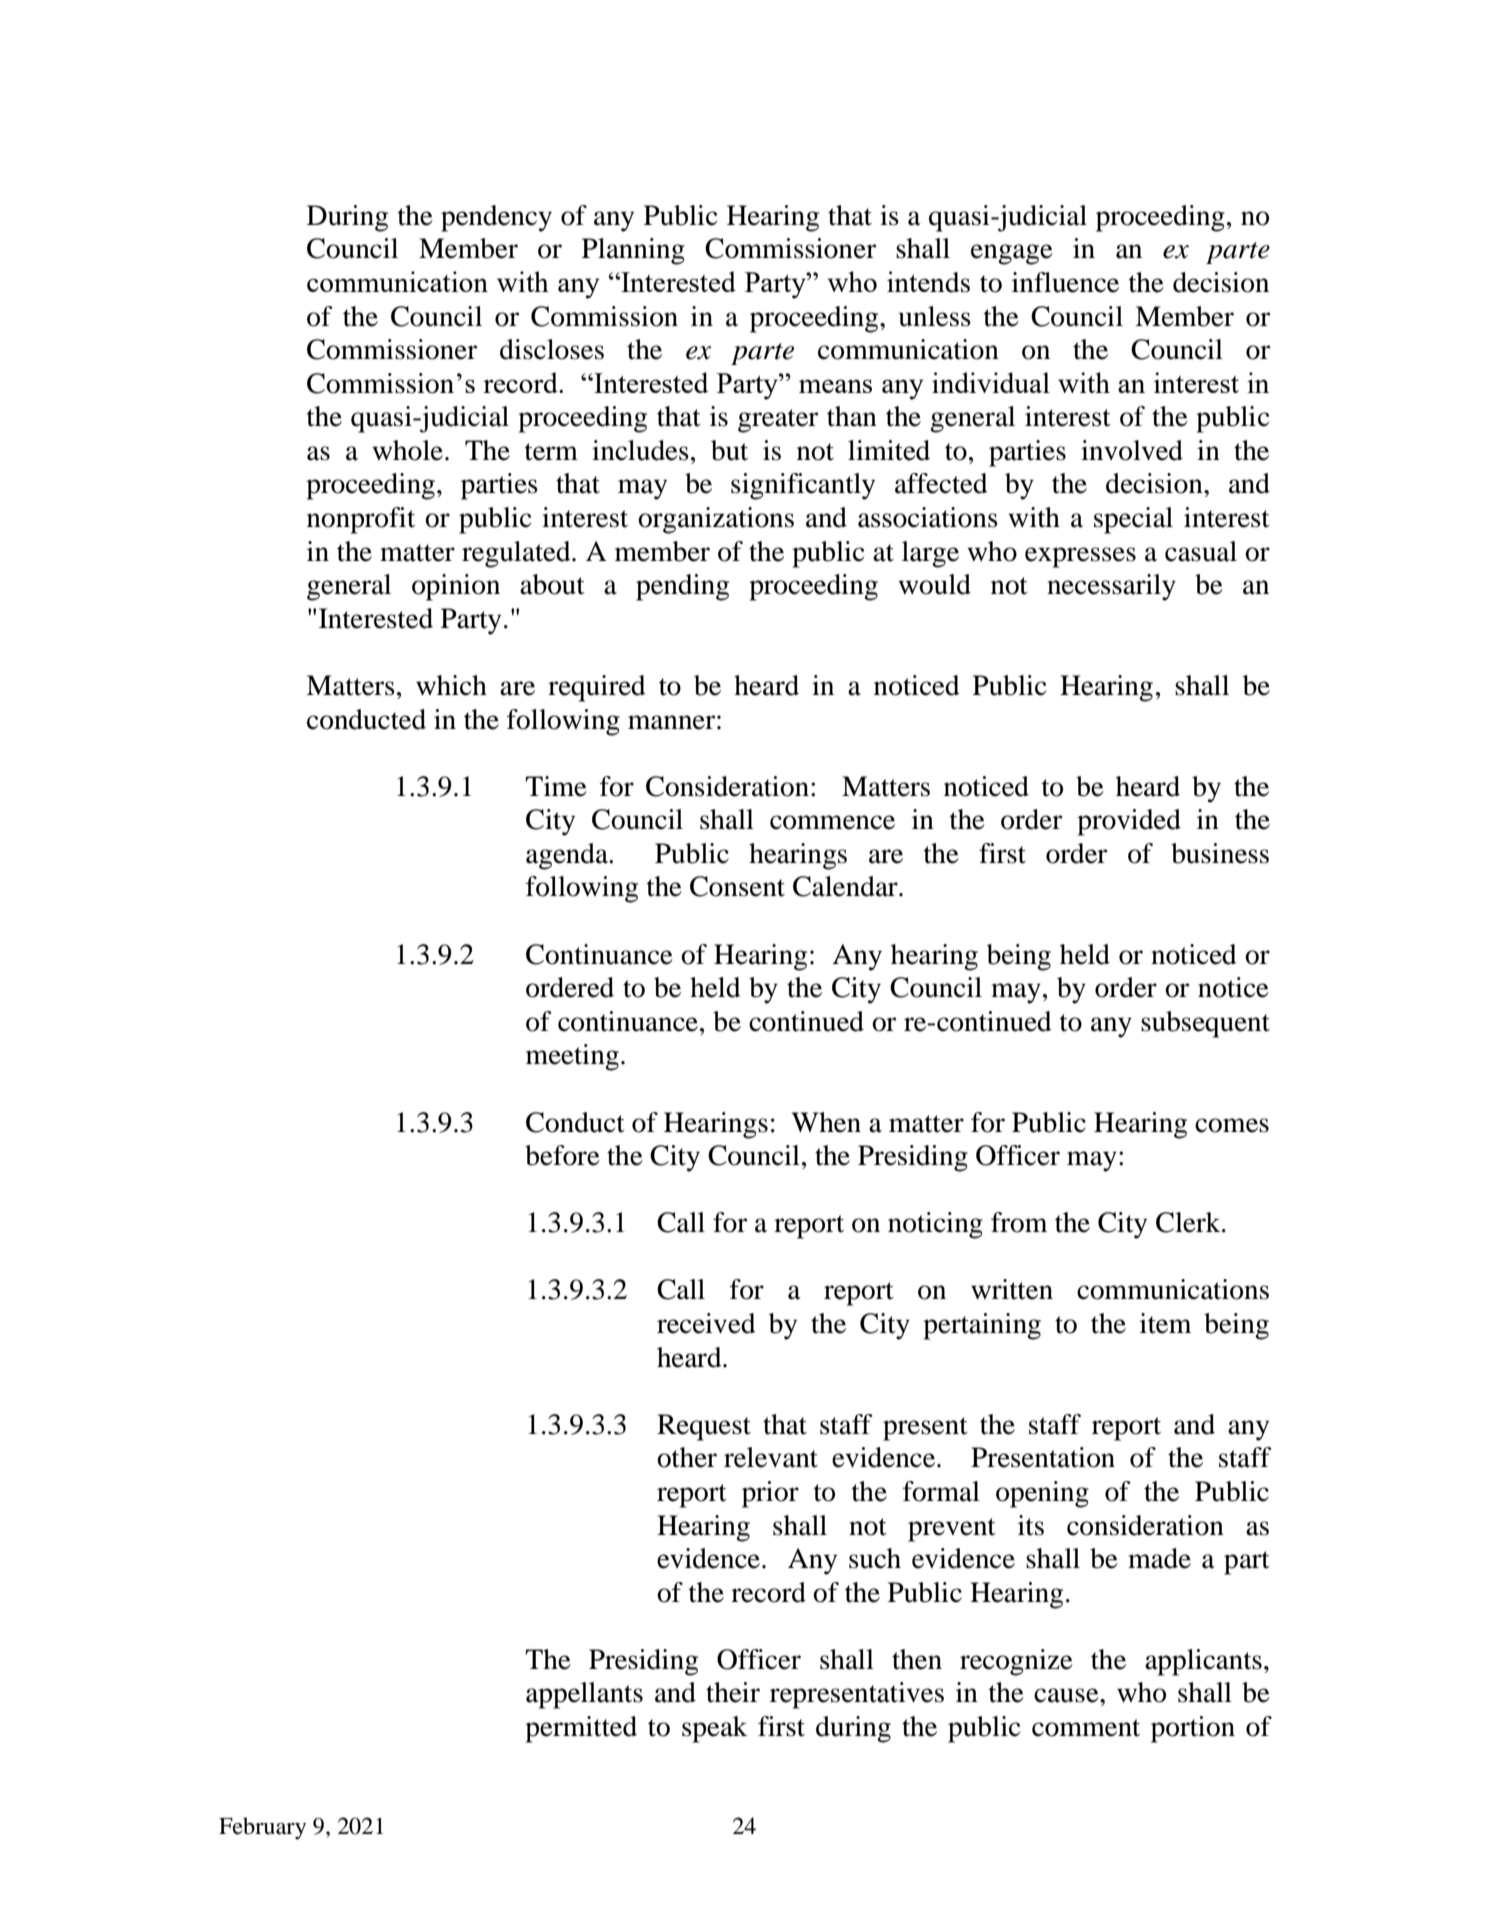  What do you see at coordinates (1111, 587) in the screenshot?
I see `necessarily` at bounding box center [1111, 587].
